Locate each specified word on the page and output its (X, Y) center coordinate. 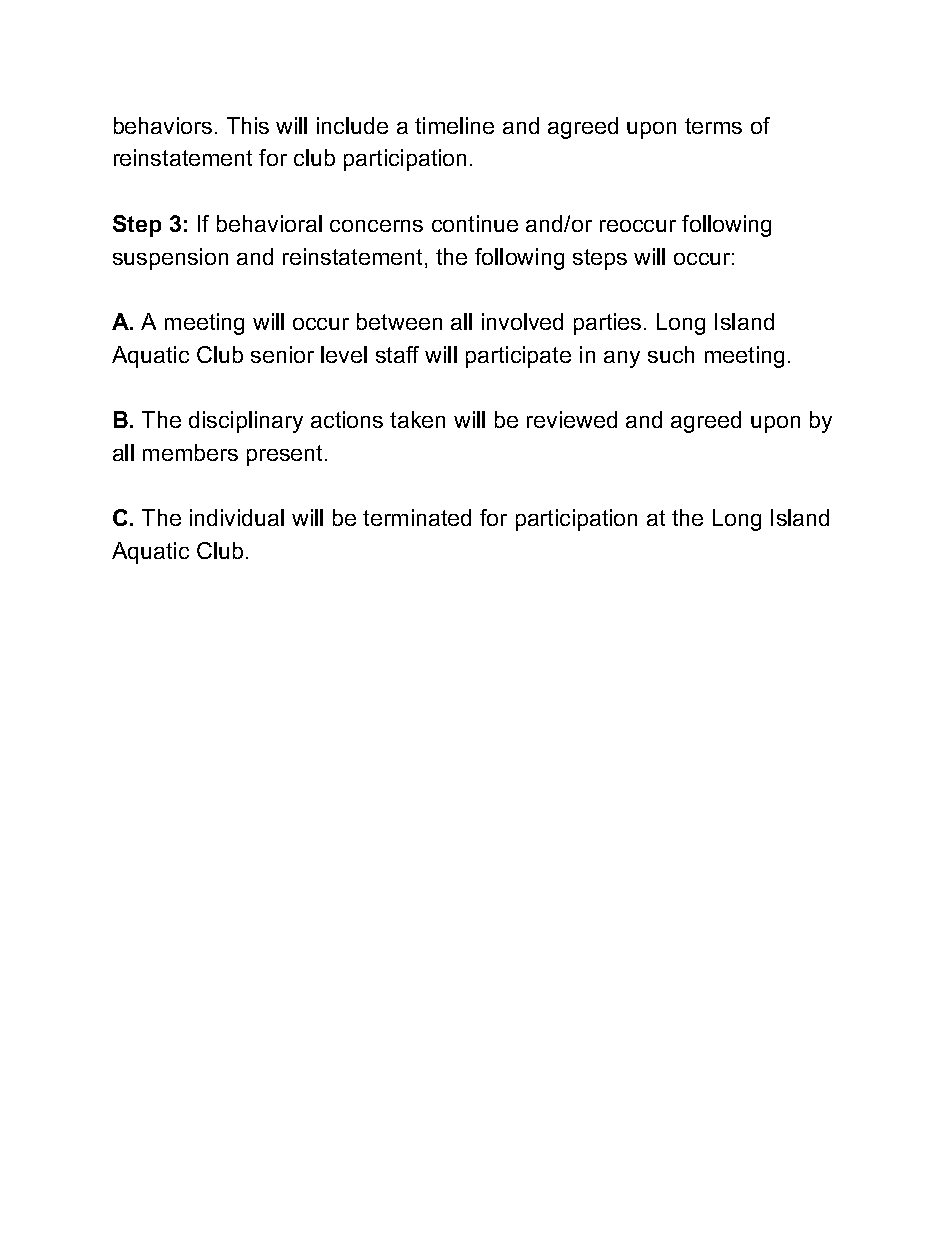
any (622, 359)
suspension (170, 259)
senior (282, 354)
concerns (376, 226)
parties (607, 324)
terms (713, 126)
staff (397, 354)
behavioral (269, 223)
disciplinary (246, 422)
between (399, 321)
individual (237, 517)
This (248, 125)
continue (475, 223)
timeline (454, 125)
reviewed (572, 419)
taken (417, 419)
